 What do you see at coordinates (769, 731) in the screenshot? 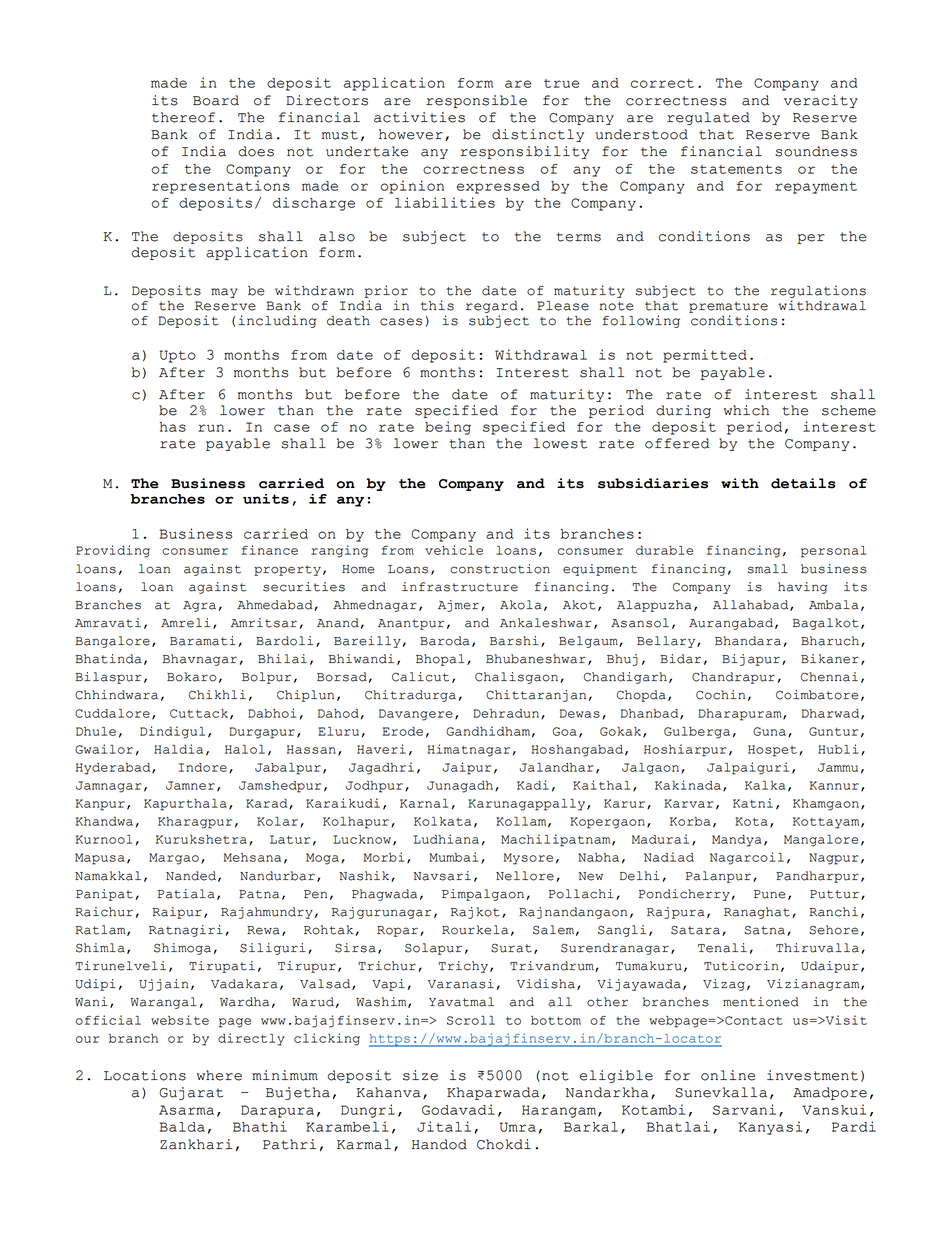
I see `Guna` at bounding box center [769, 731].
